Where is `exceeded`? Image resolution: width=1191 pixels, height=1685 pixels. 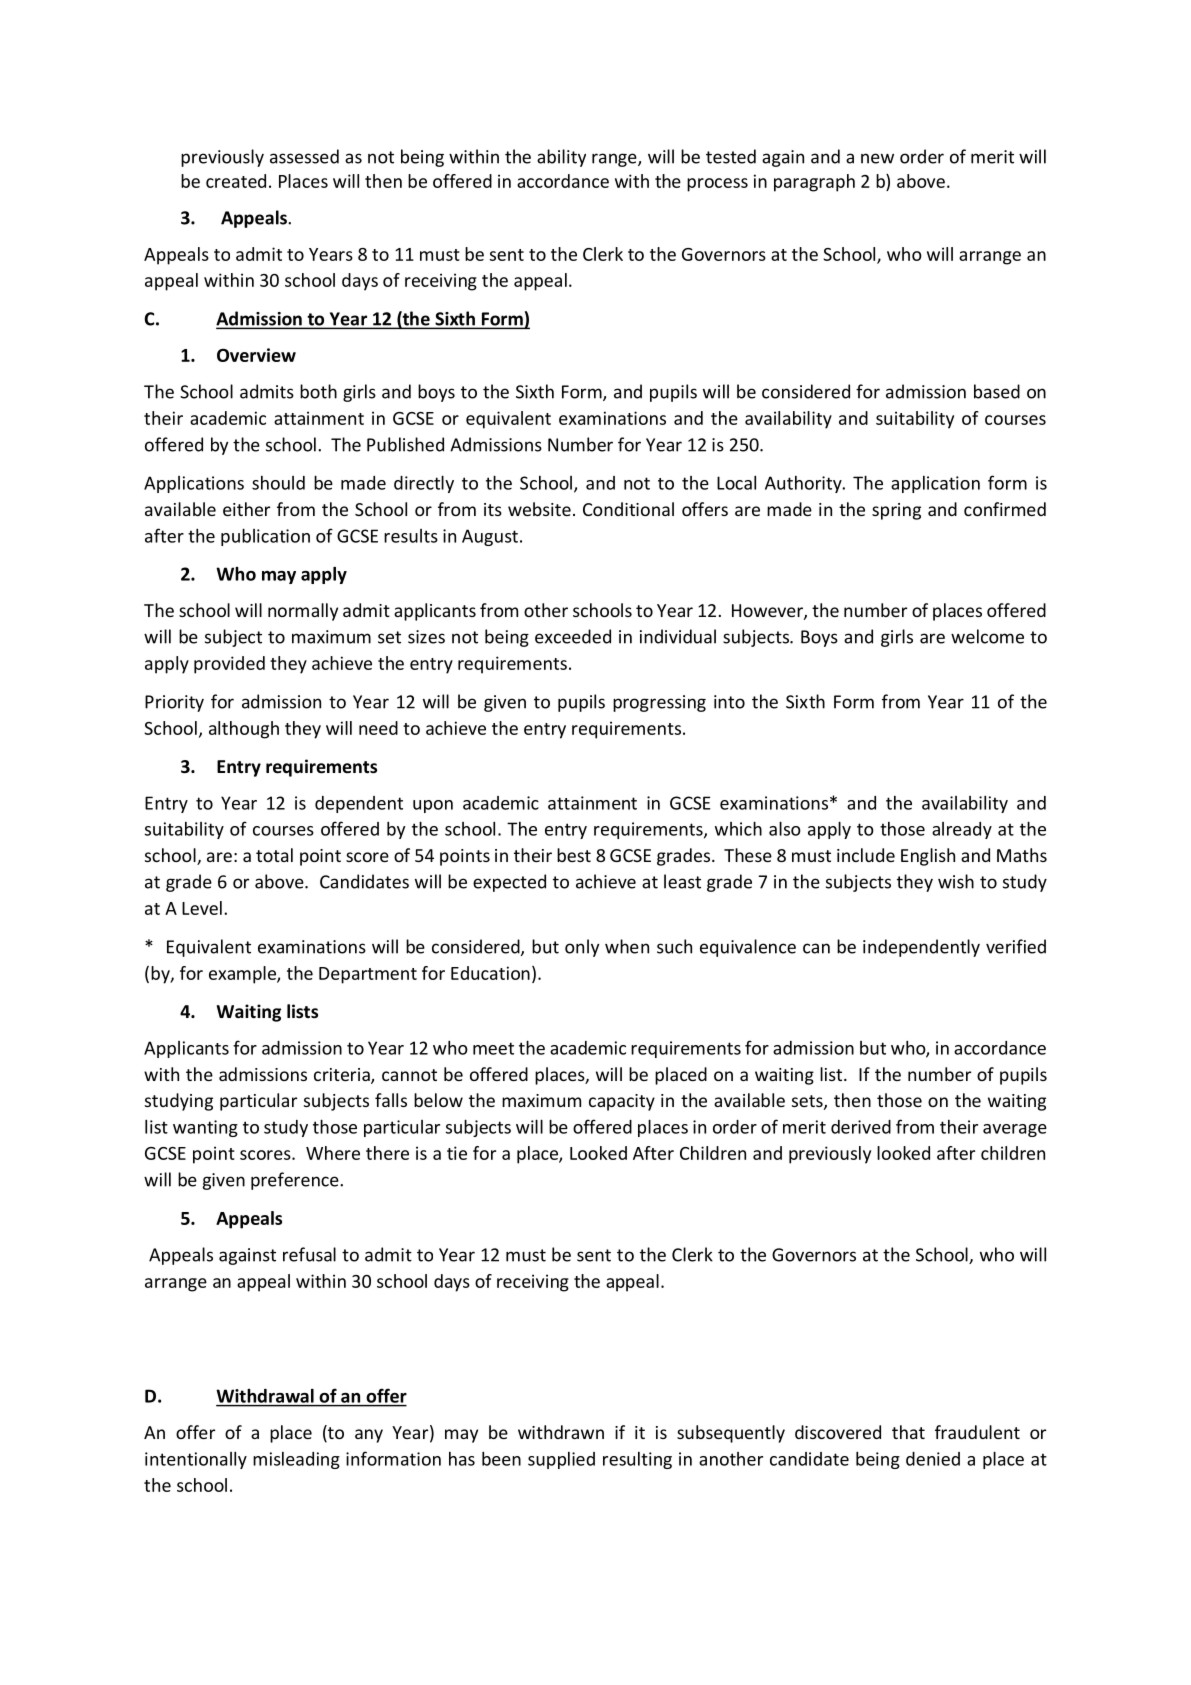
exceeded is located at coordinates (573, 636).
